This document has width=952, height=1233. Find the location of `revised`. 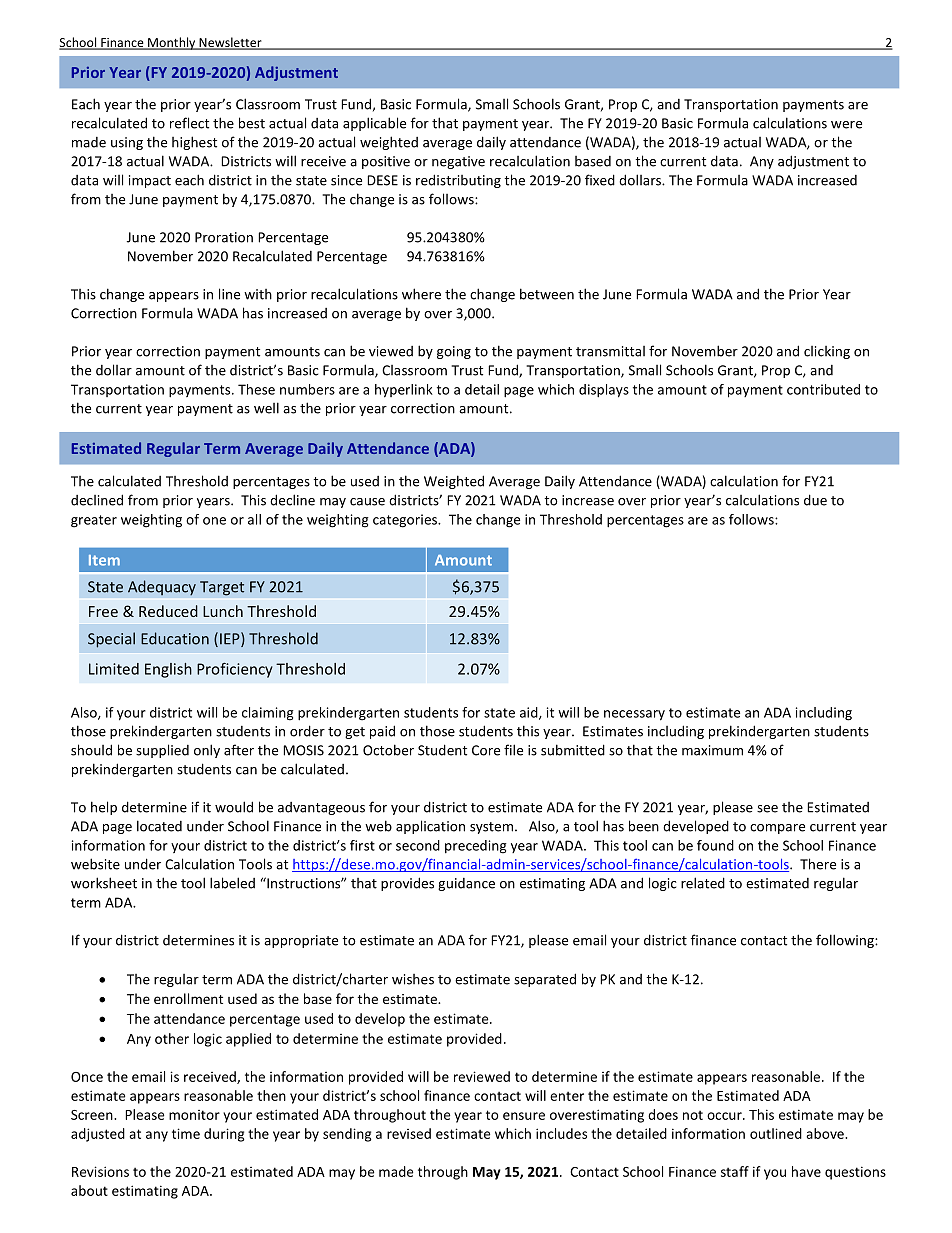

revised is located at coordinates (409, 1133).
